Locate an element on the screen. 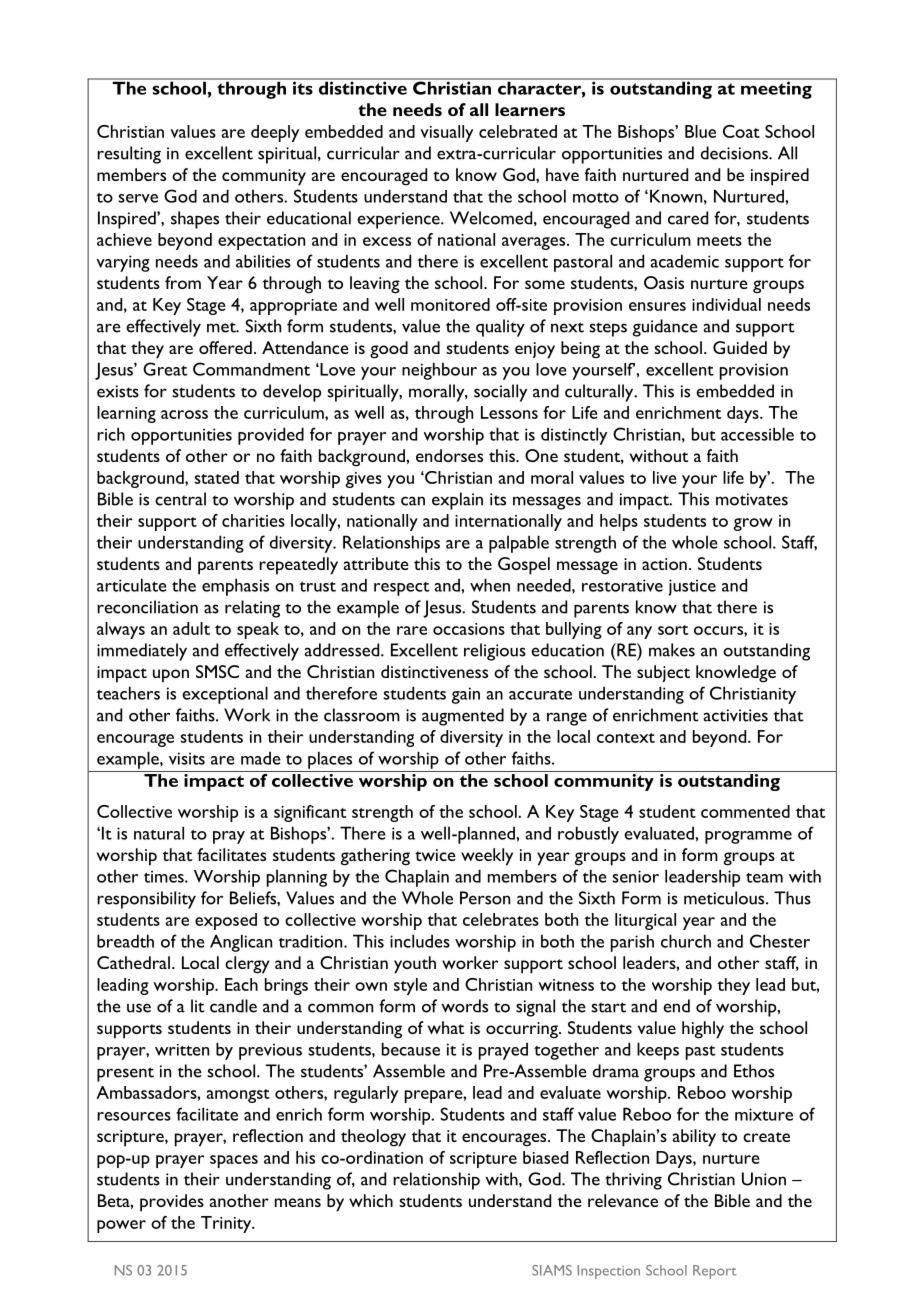 This screenshot has height=1307, width=924. programme is located at coordinates (748, 837).
